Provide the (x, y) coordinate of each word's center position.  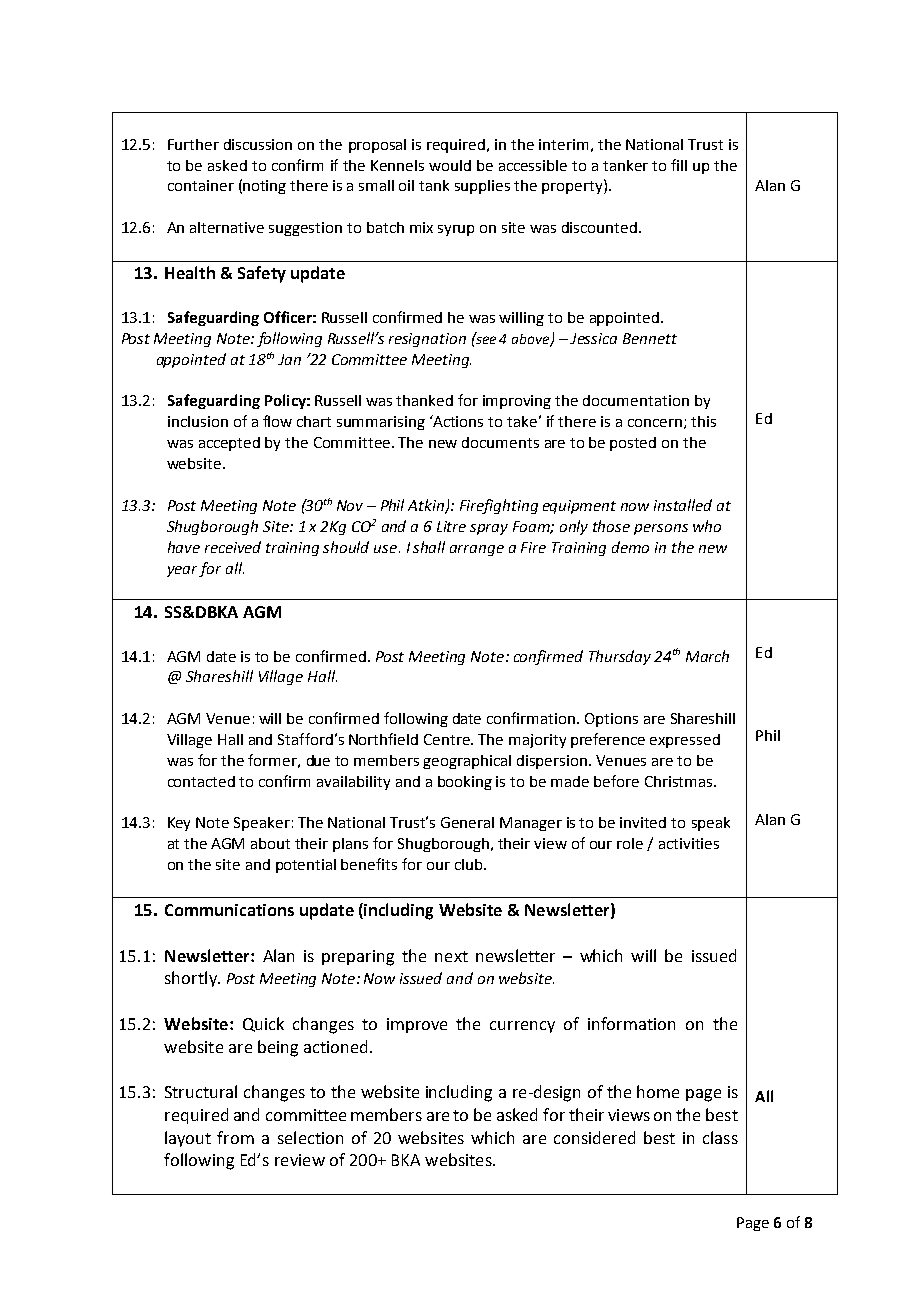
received (233, 547)
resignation (427, 340)
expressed (685, 741)
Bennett (650, 338)
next (451, 956)
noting (264, 187)
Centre (448, 739)
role (630, 843)
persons (661, 529)
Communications (229, 910)
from (235, 1137)
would (450, 165)
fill (679, 165)
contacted (201, 781)
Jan (289, 359)
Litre (451, 526)
